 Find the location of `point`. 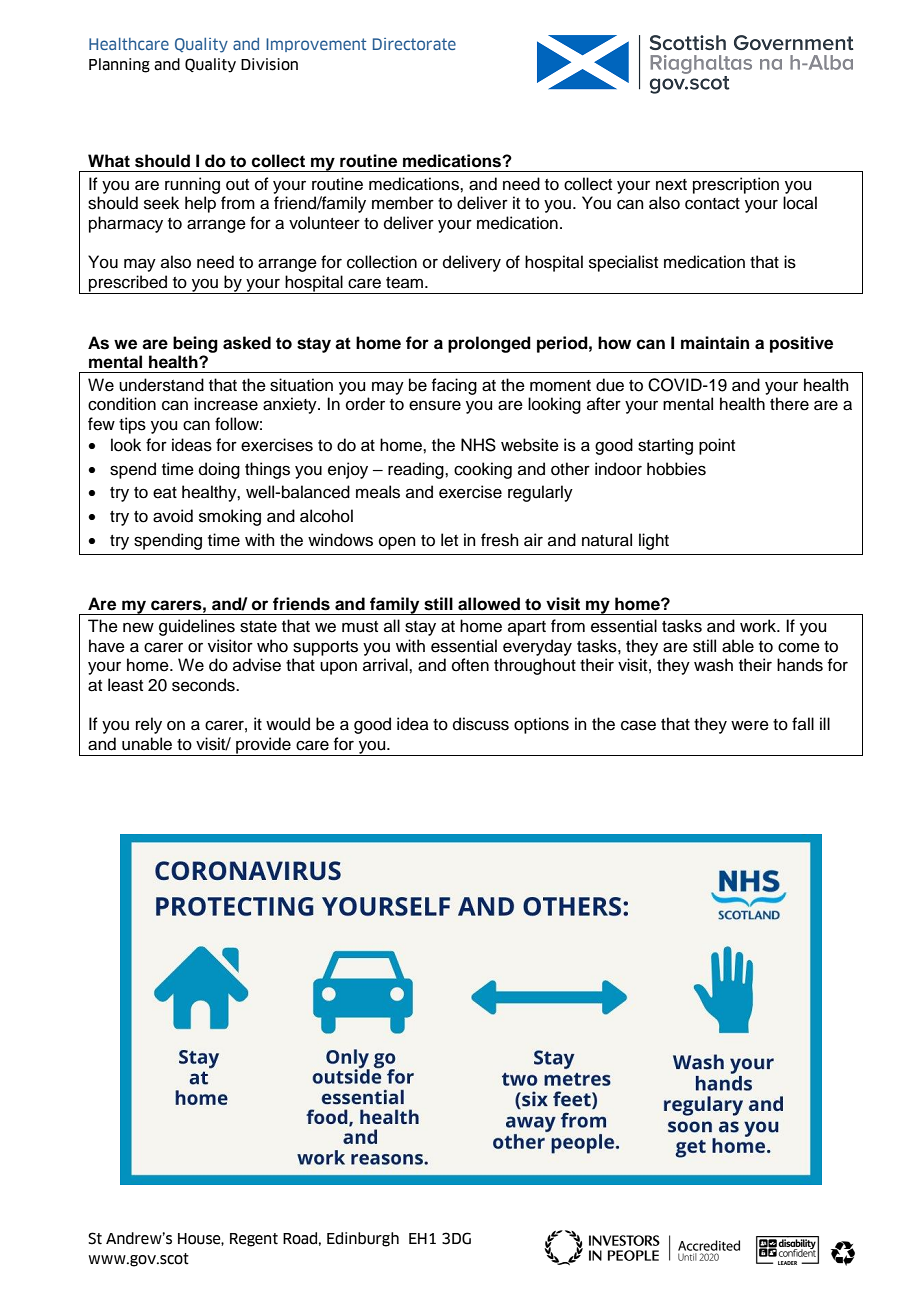

point is located at coordinates (717, 446).
